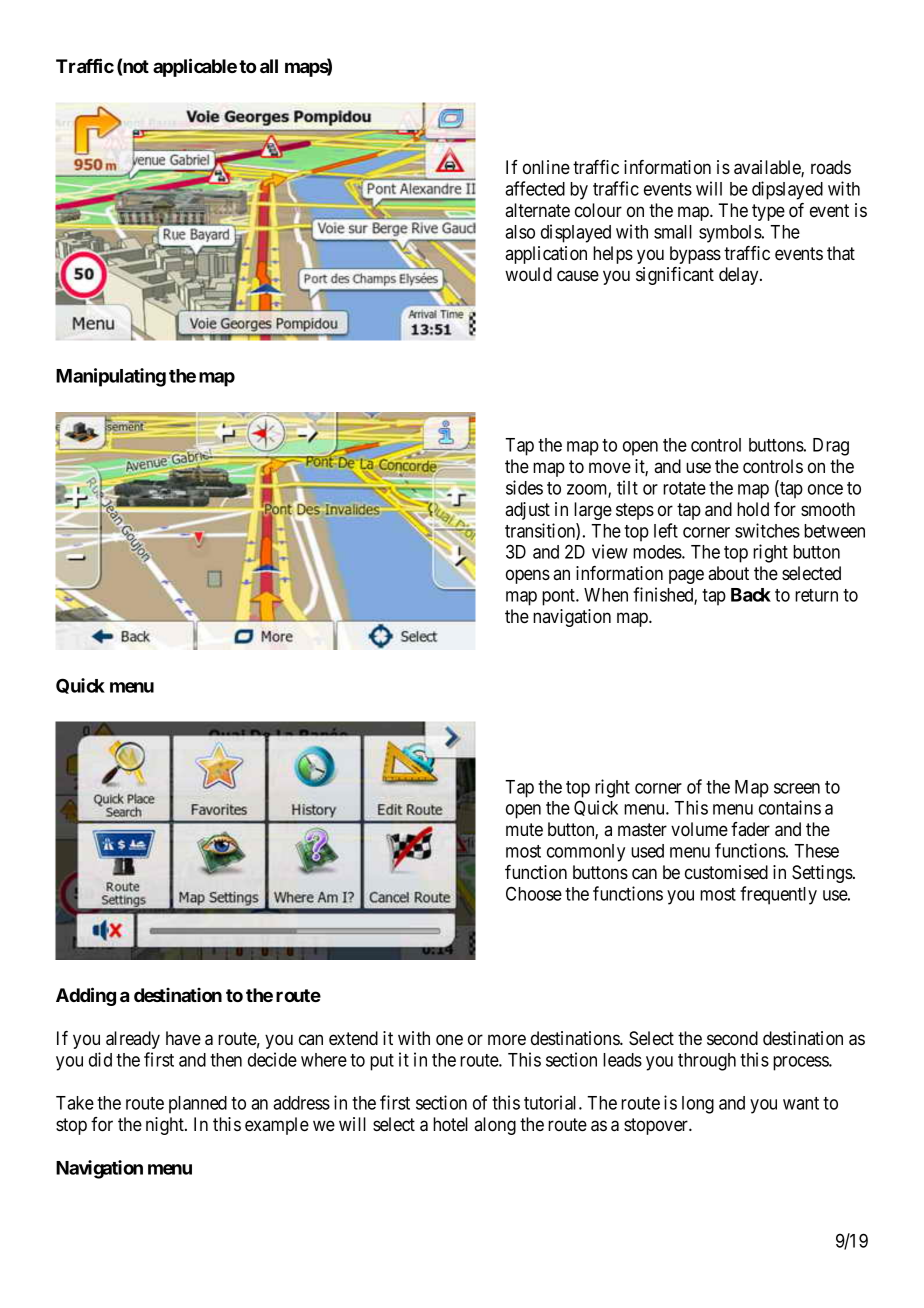  I want to click on Adding, so click(86, 996).
